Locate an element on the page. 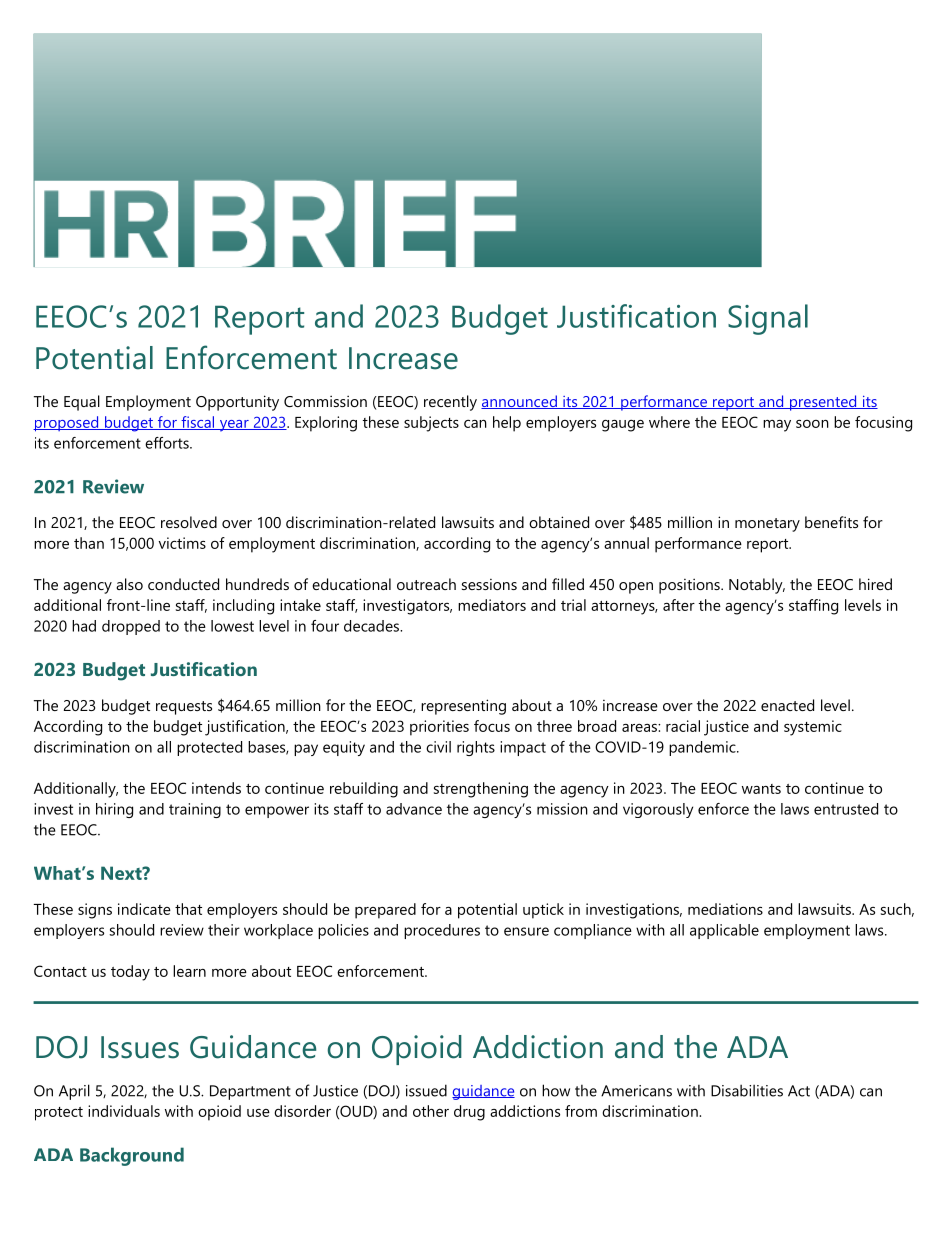 The height and width of the image is (1233, 952). Signal is located at coordinates (768, 319).
